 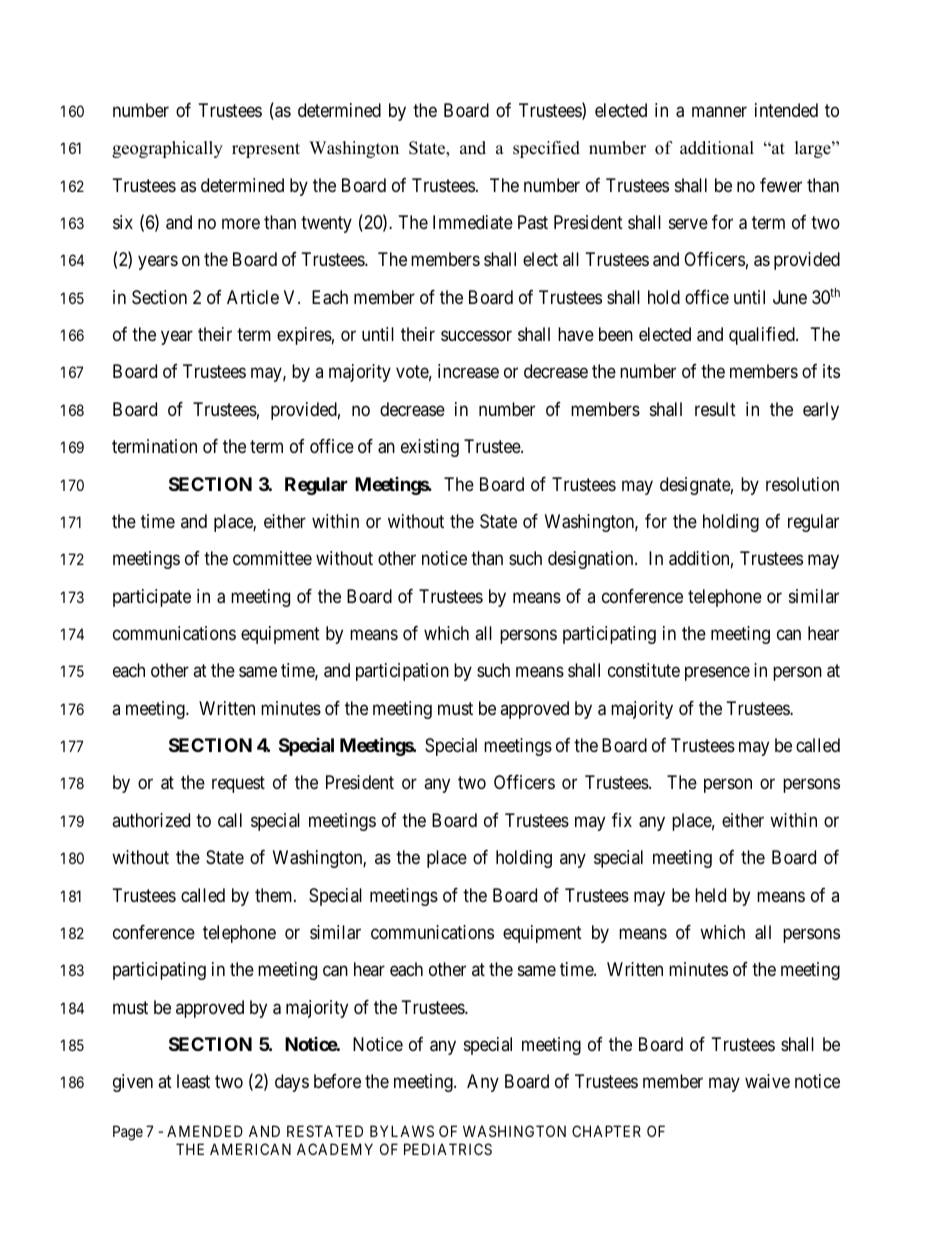 What do you see at coordinates (715, 409) in the screenshot?
I see `result` at bounding box center [715, 409].
